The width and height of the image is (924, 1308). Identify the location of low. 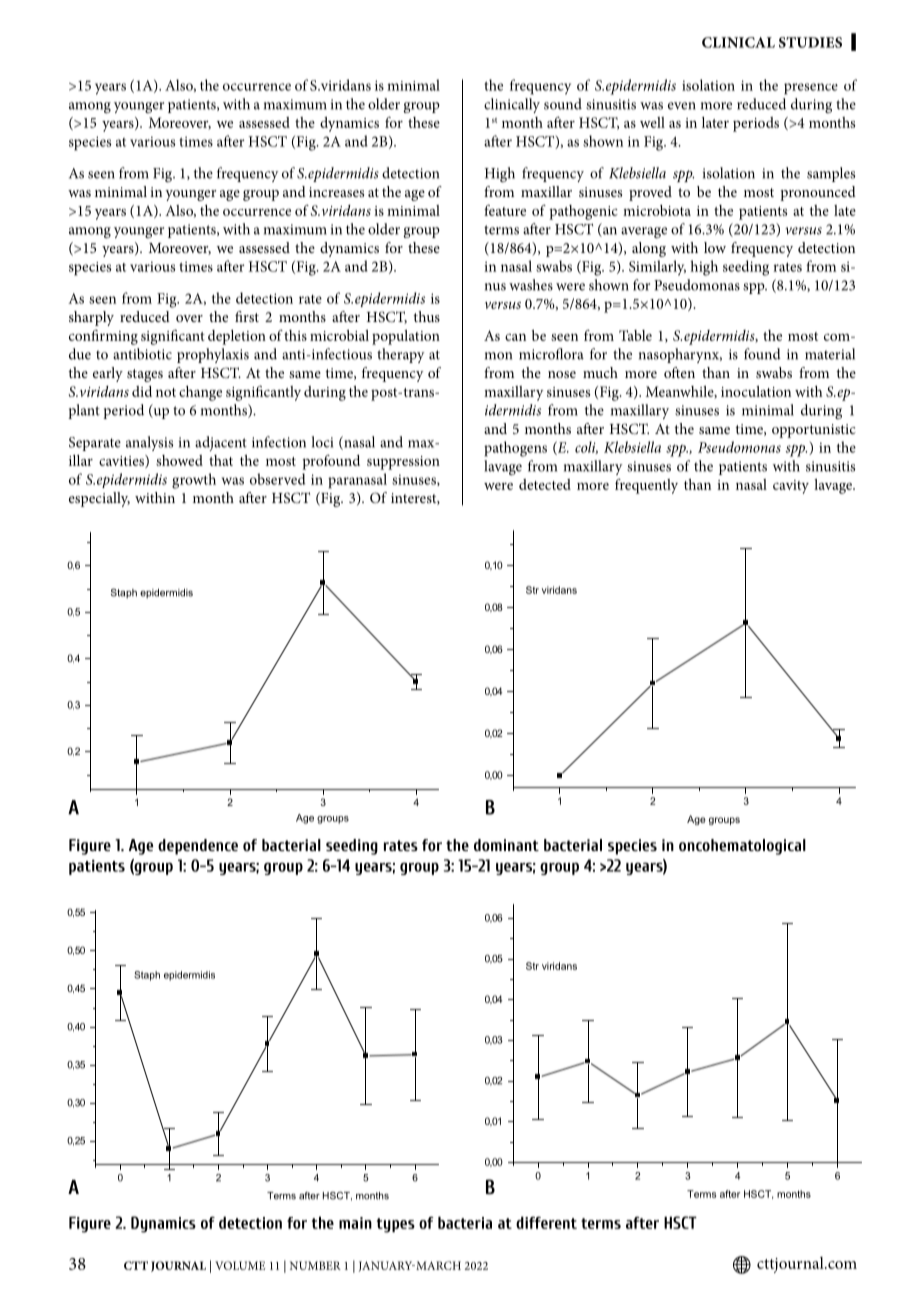
(715, 247).
